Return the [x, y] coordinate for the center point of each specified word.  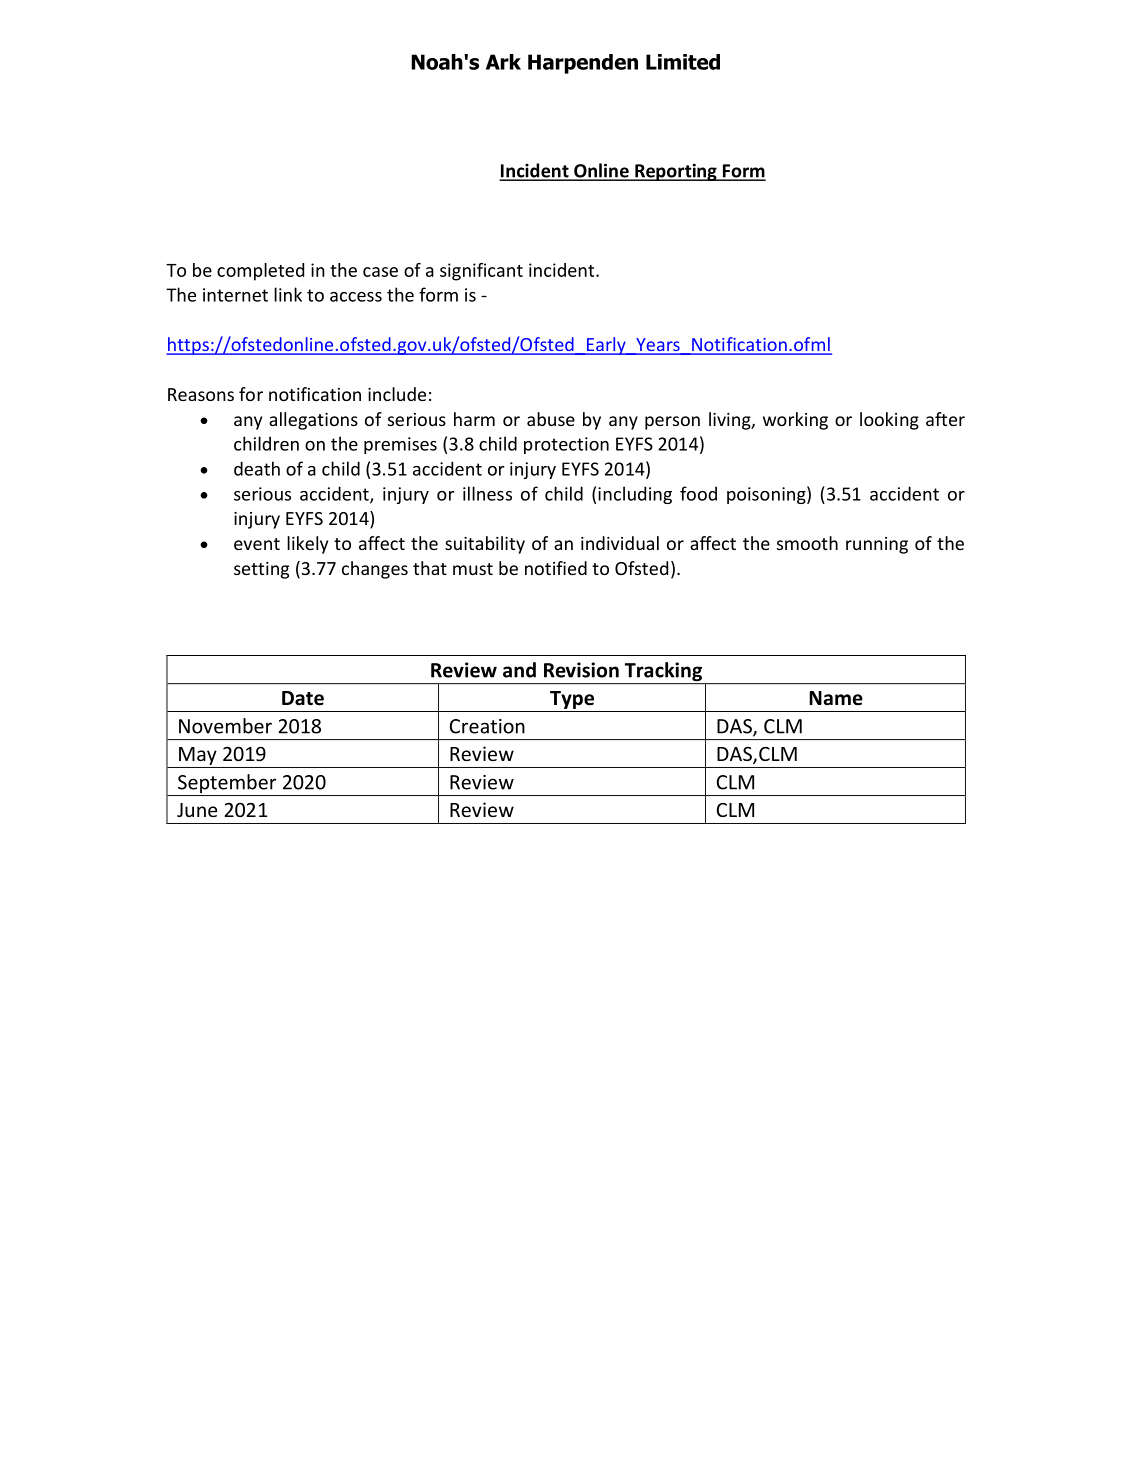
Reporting [676, 172]
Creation [487, 726]
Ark [503, 62]
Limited [683, 62]
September [227, 785]
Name [836, 698]
